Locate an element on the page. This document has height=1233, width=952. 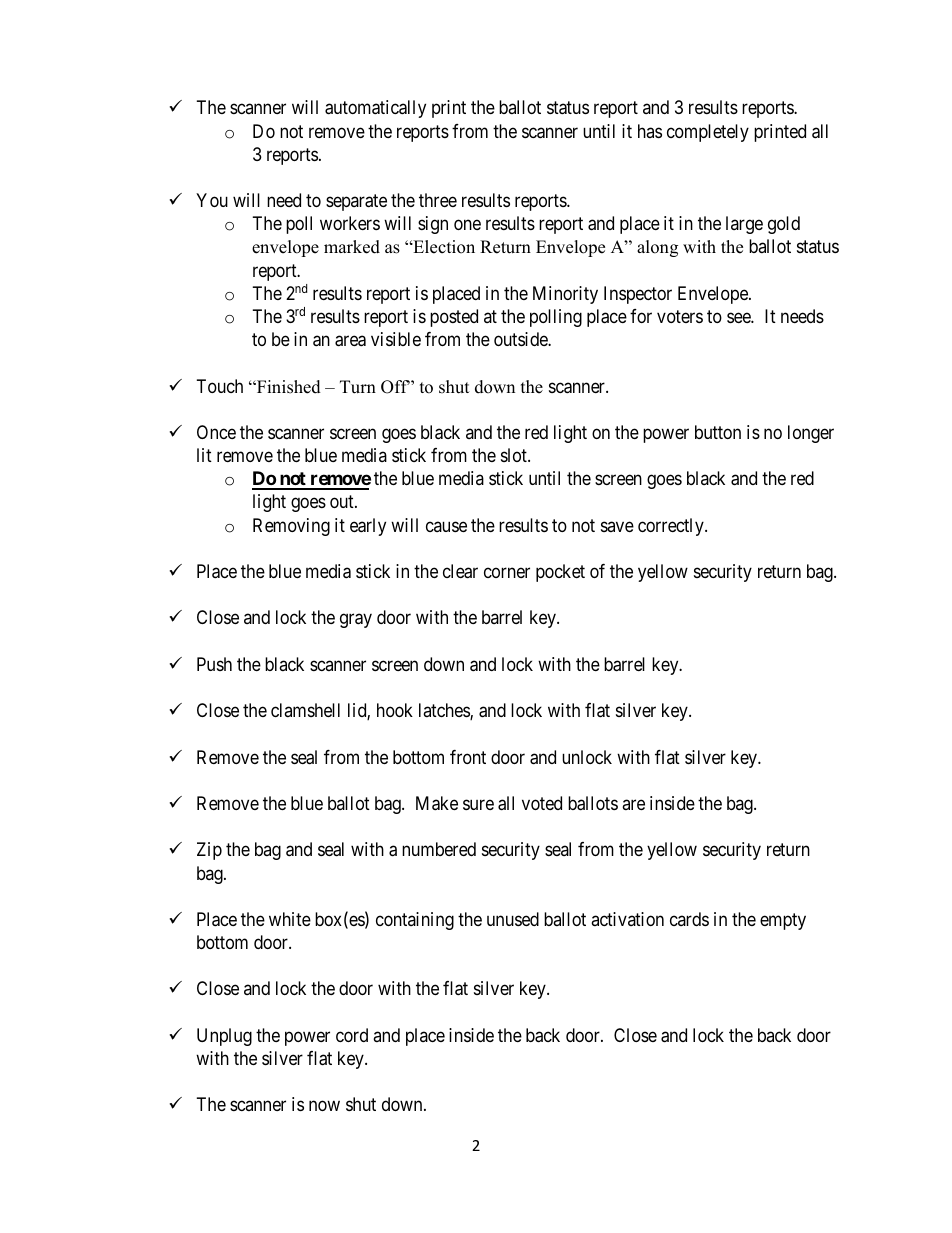
posted is located at coordinates (454, 318).
